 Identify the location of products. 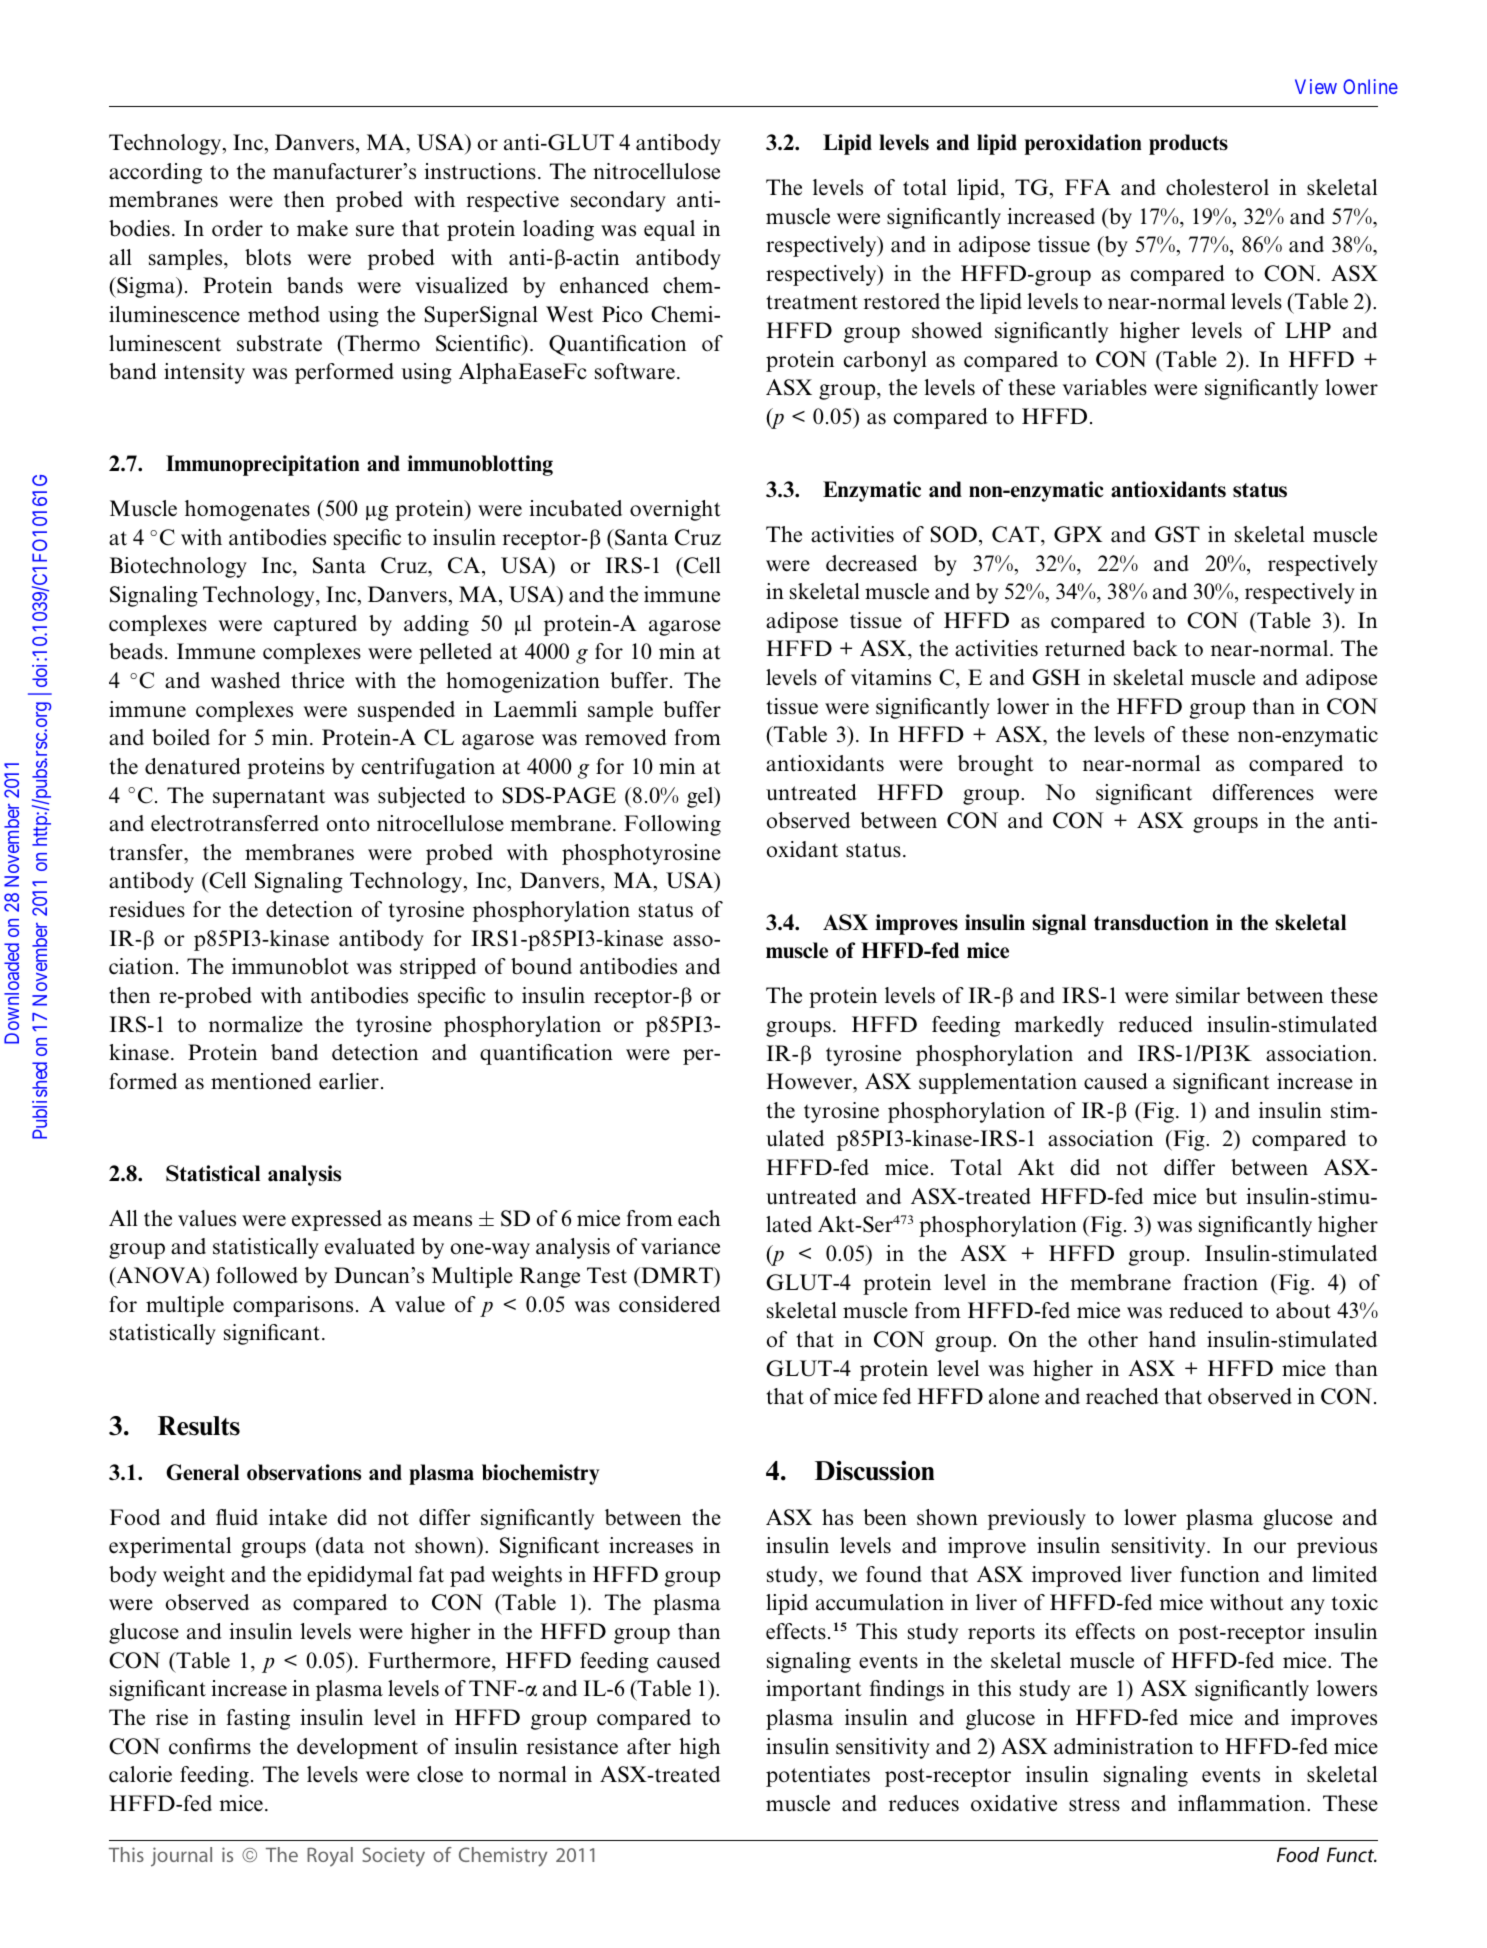
(1188, 144).
